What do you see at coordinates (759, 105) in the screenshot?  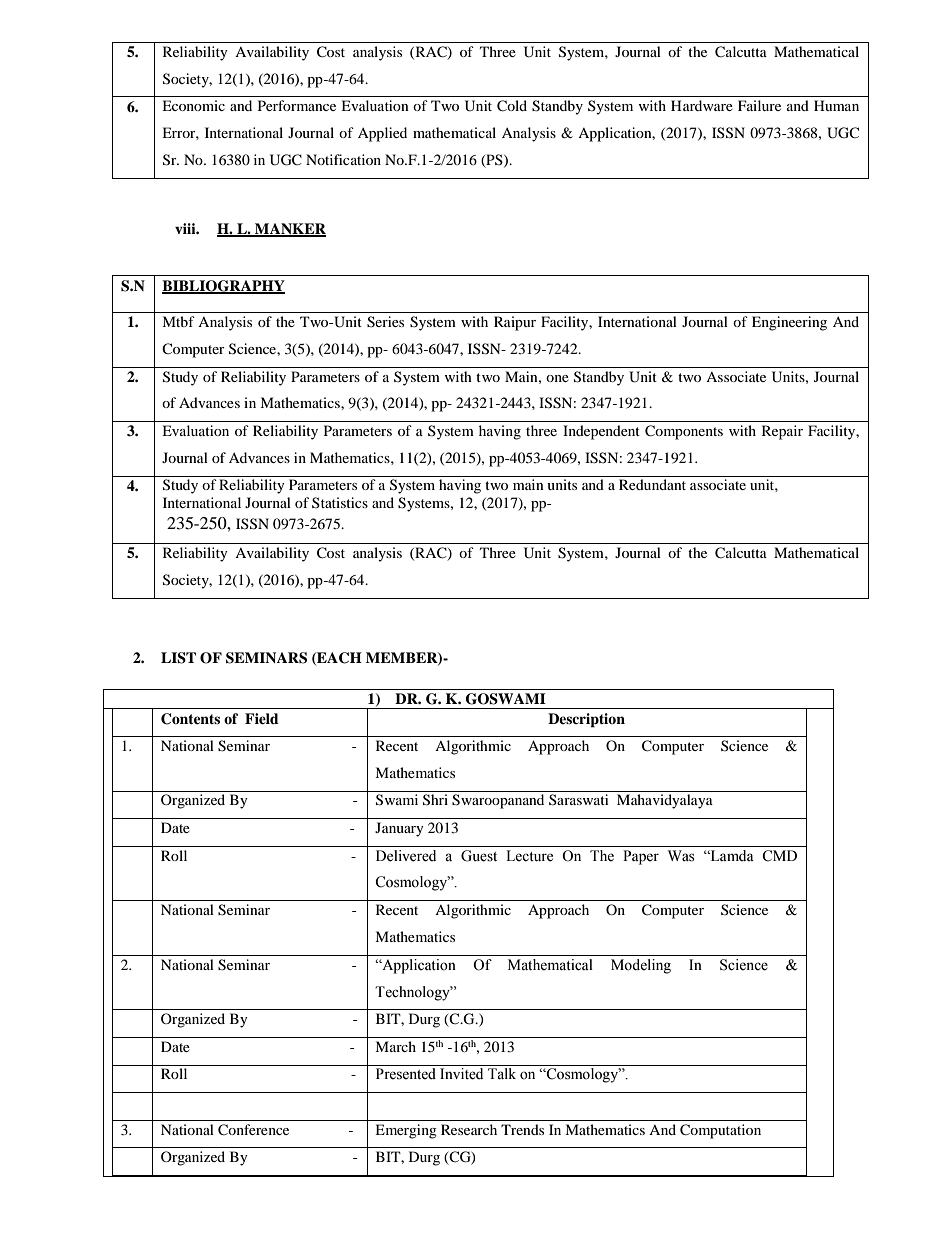 I see `Failure` at bounding box center [759, 105].
